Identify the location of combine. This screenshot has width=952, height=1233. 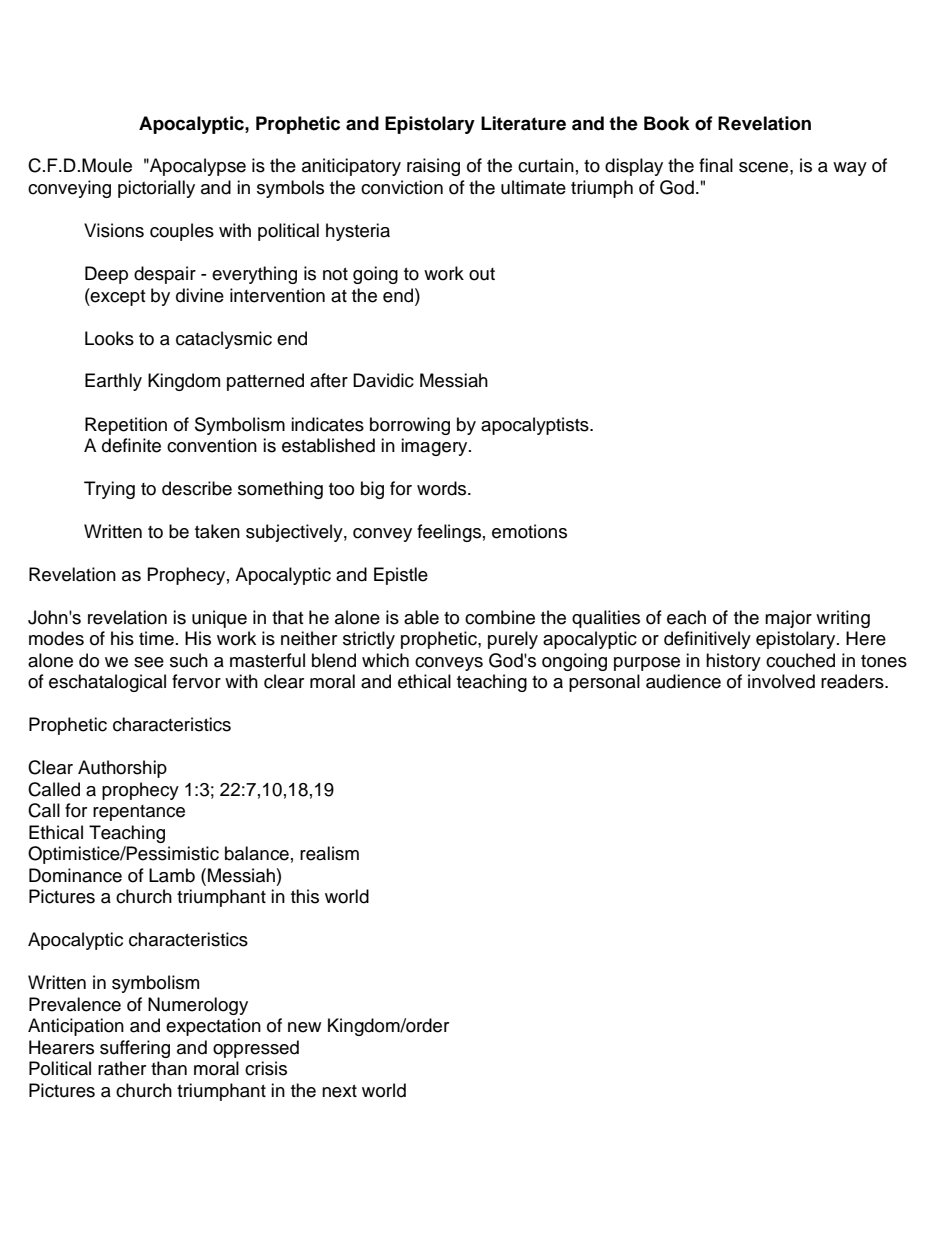
(500, 617).
